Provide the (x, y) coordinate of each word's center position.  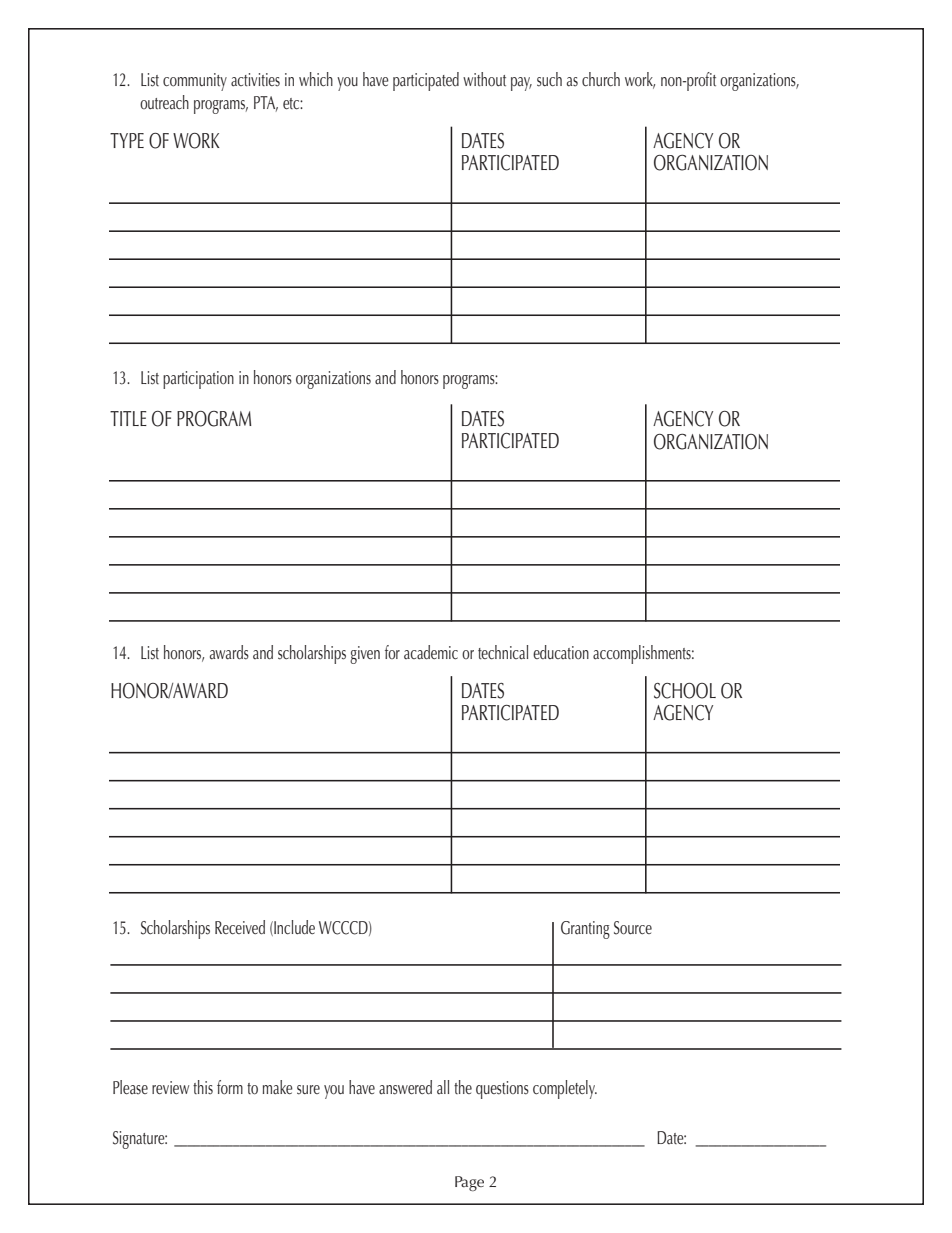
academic (431, 652)
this (203, 1087)
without (484, 79)
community (195, 82)
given (365, 655)
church (601, 79)
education (561, 652)
